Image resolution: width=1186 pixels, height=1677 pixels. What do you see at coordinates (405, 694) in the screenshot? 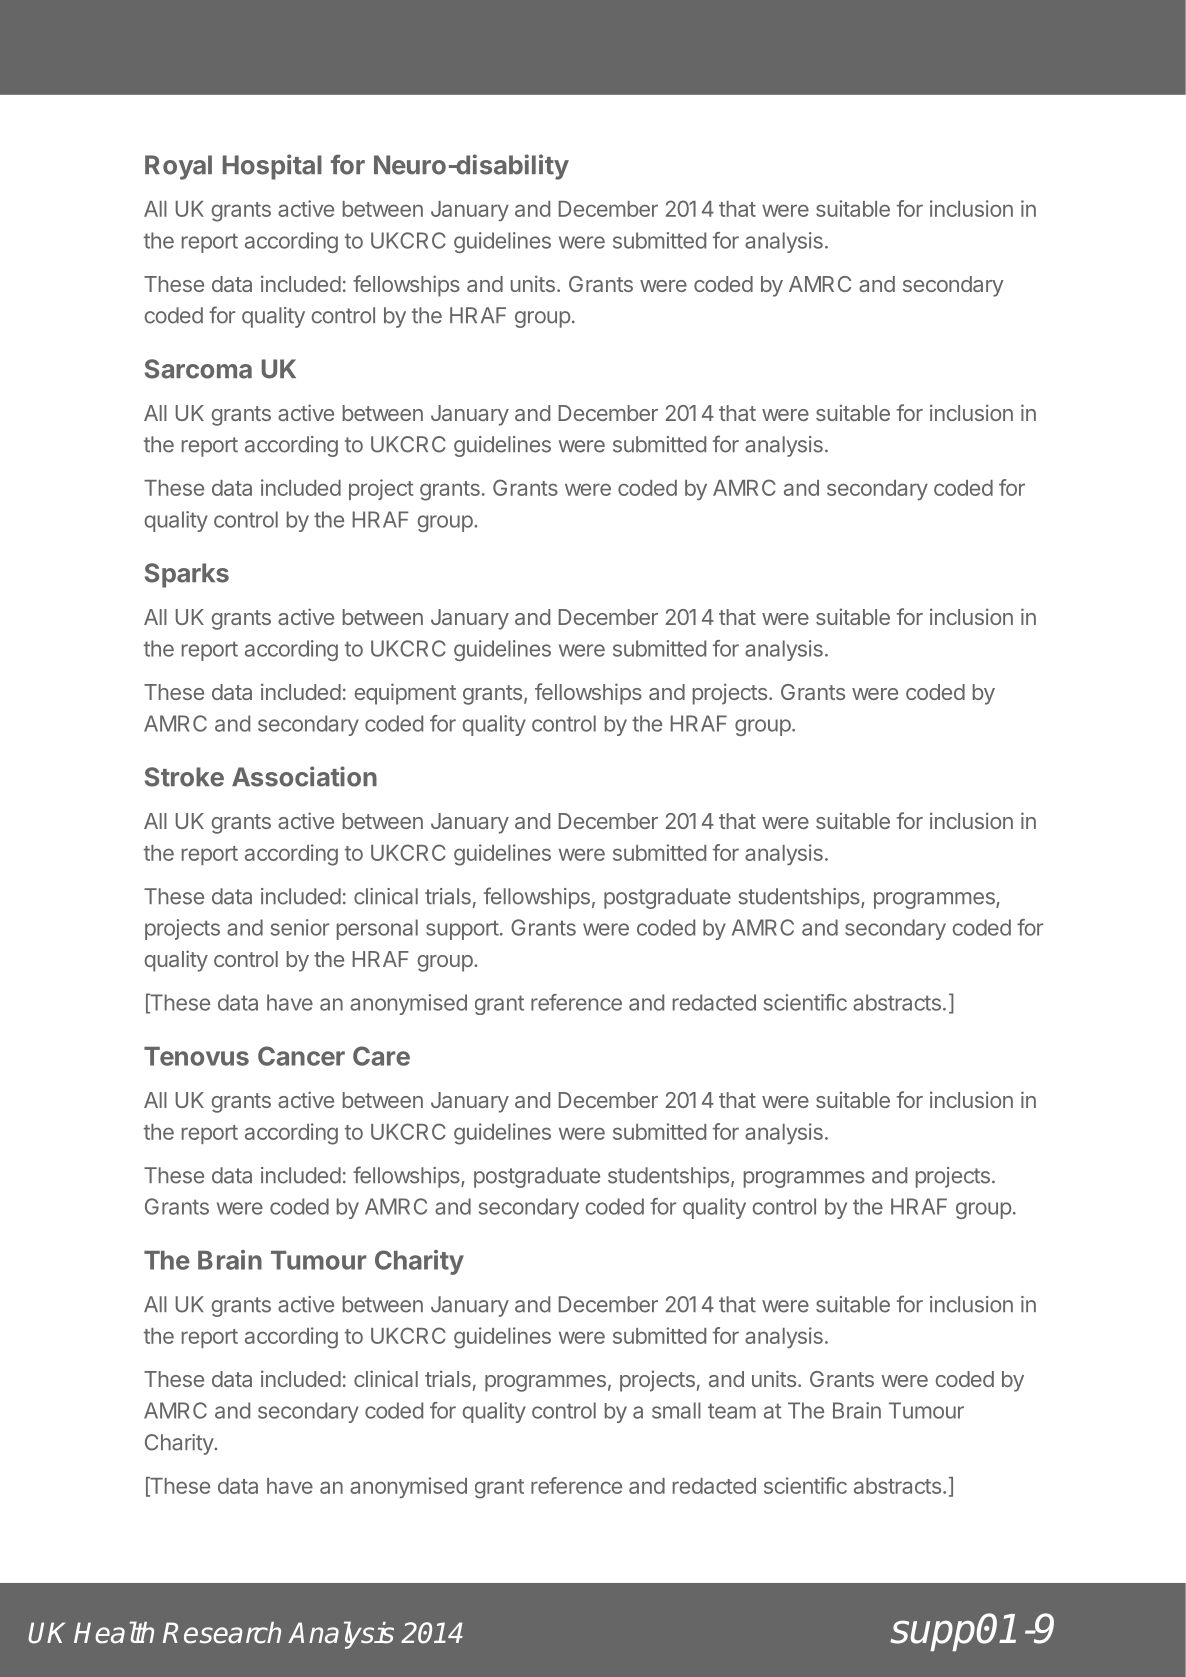
I see `equipment` at bounding box center [405, 694].
